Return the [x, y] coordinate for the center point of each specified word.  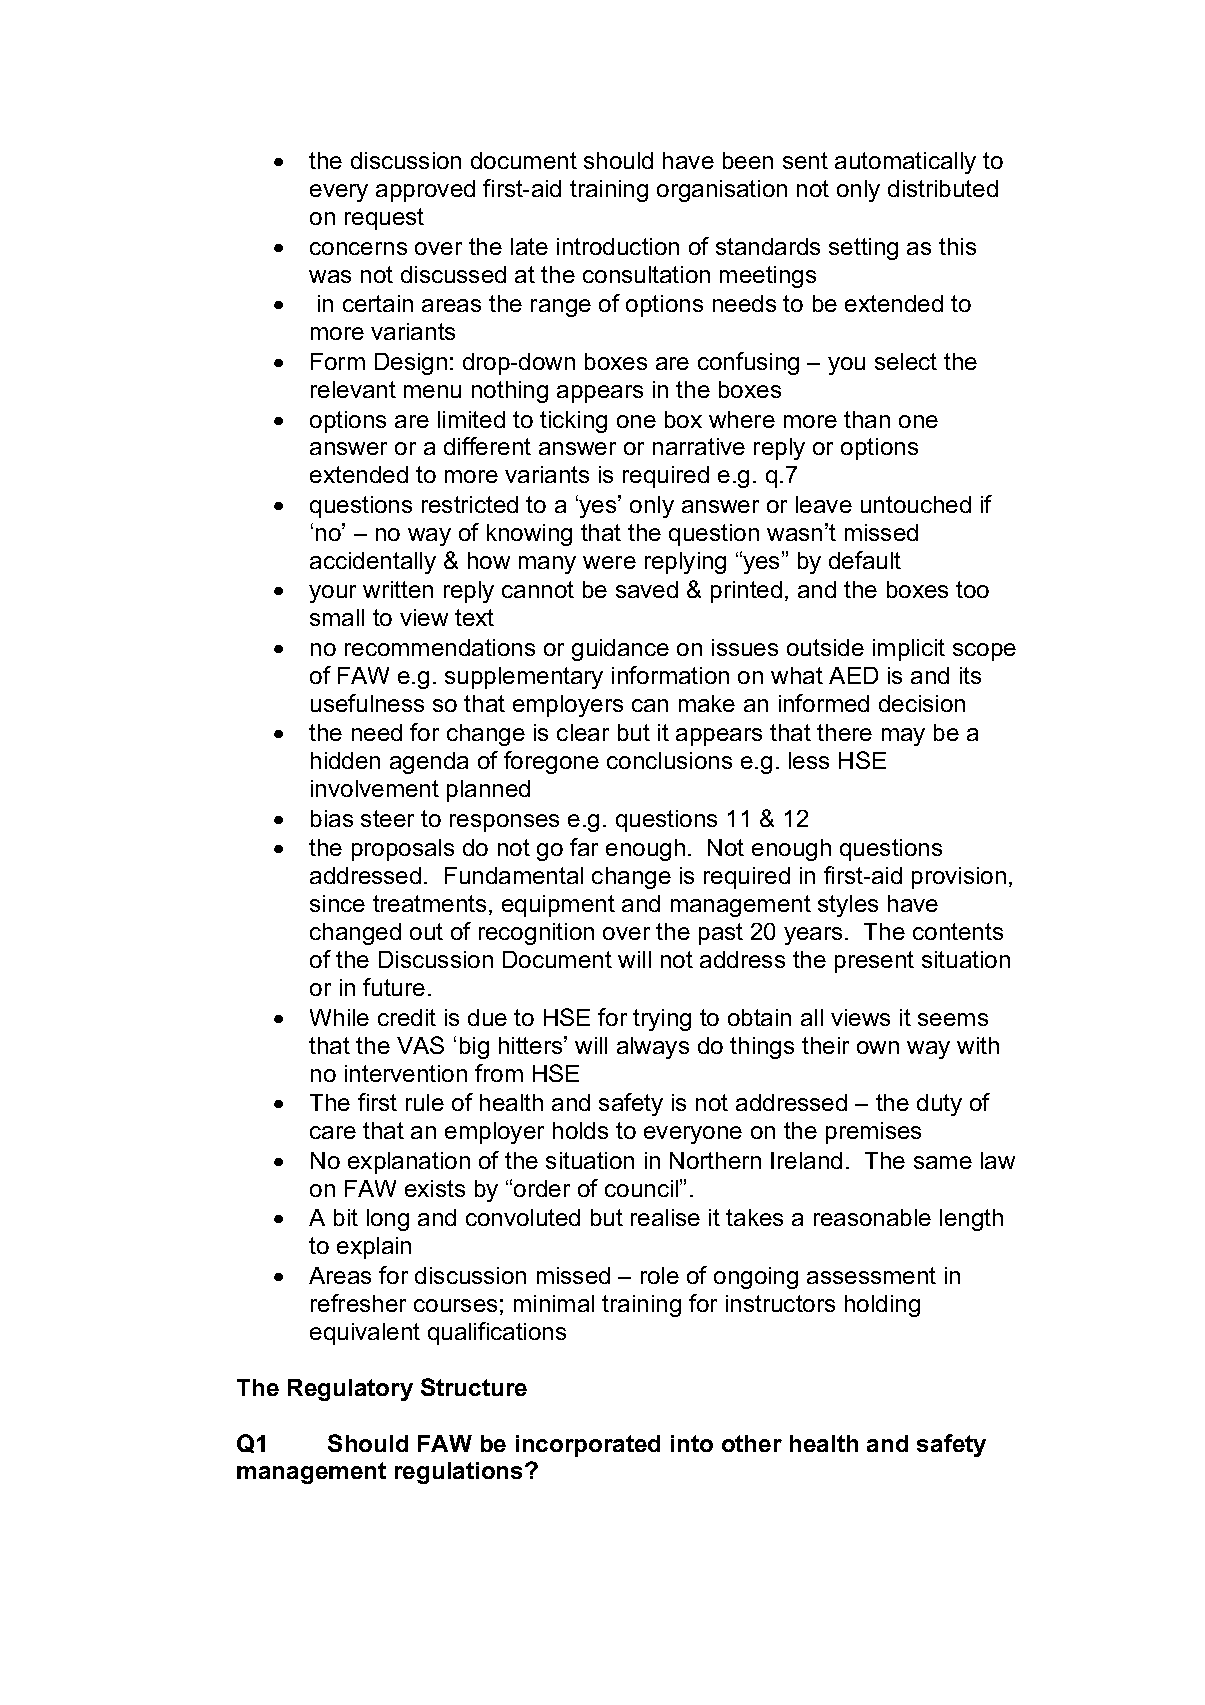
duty [939, 1105]
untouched [916, 504]
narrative [699, 446]
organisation [722, 191]
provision [959, 878]
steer [387, 818]
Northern [715, 1160]
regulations [460, 1473]
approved [425, 191]
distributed [943, 188]
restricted [470, 504]
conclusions [669, 760]
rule [425, 1102]
